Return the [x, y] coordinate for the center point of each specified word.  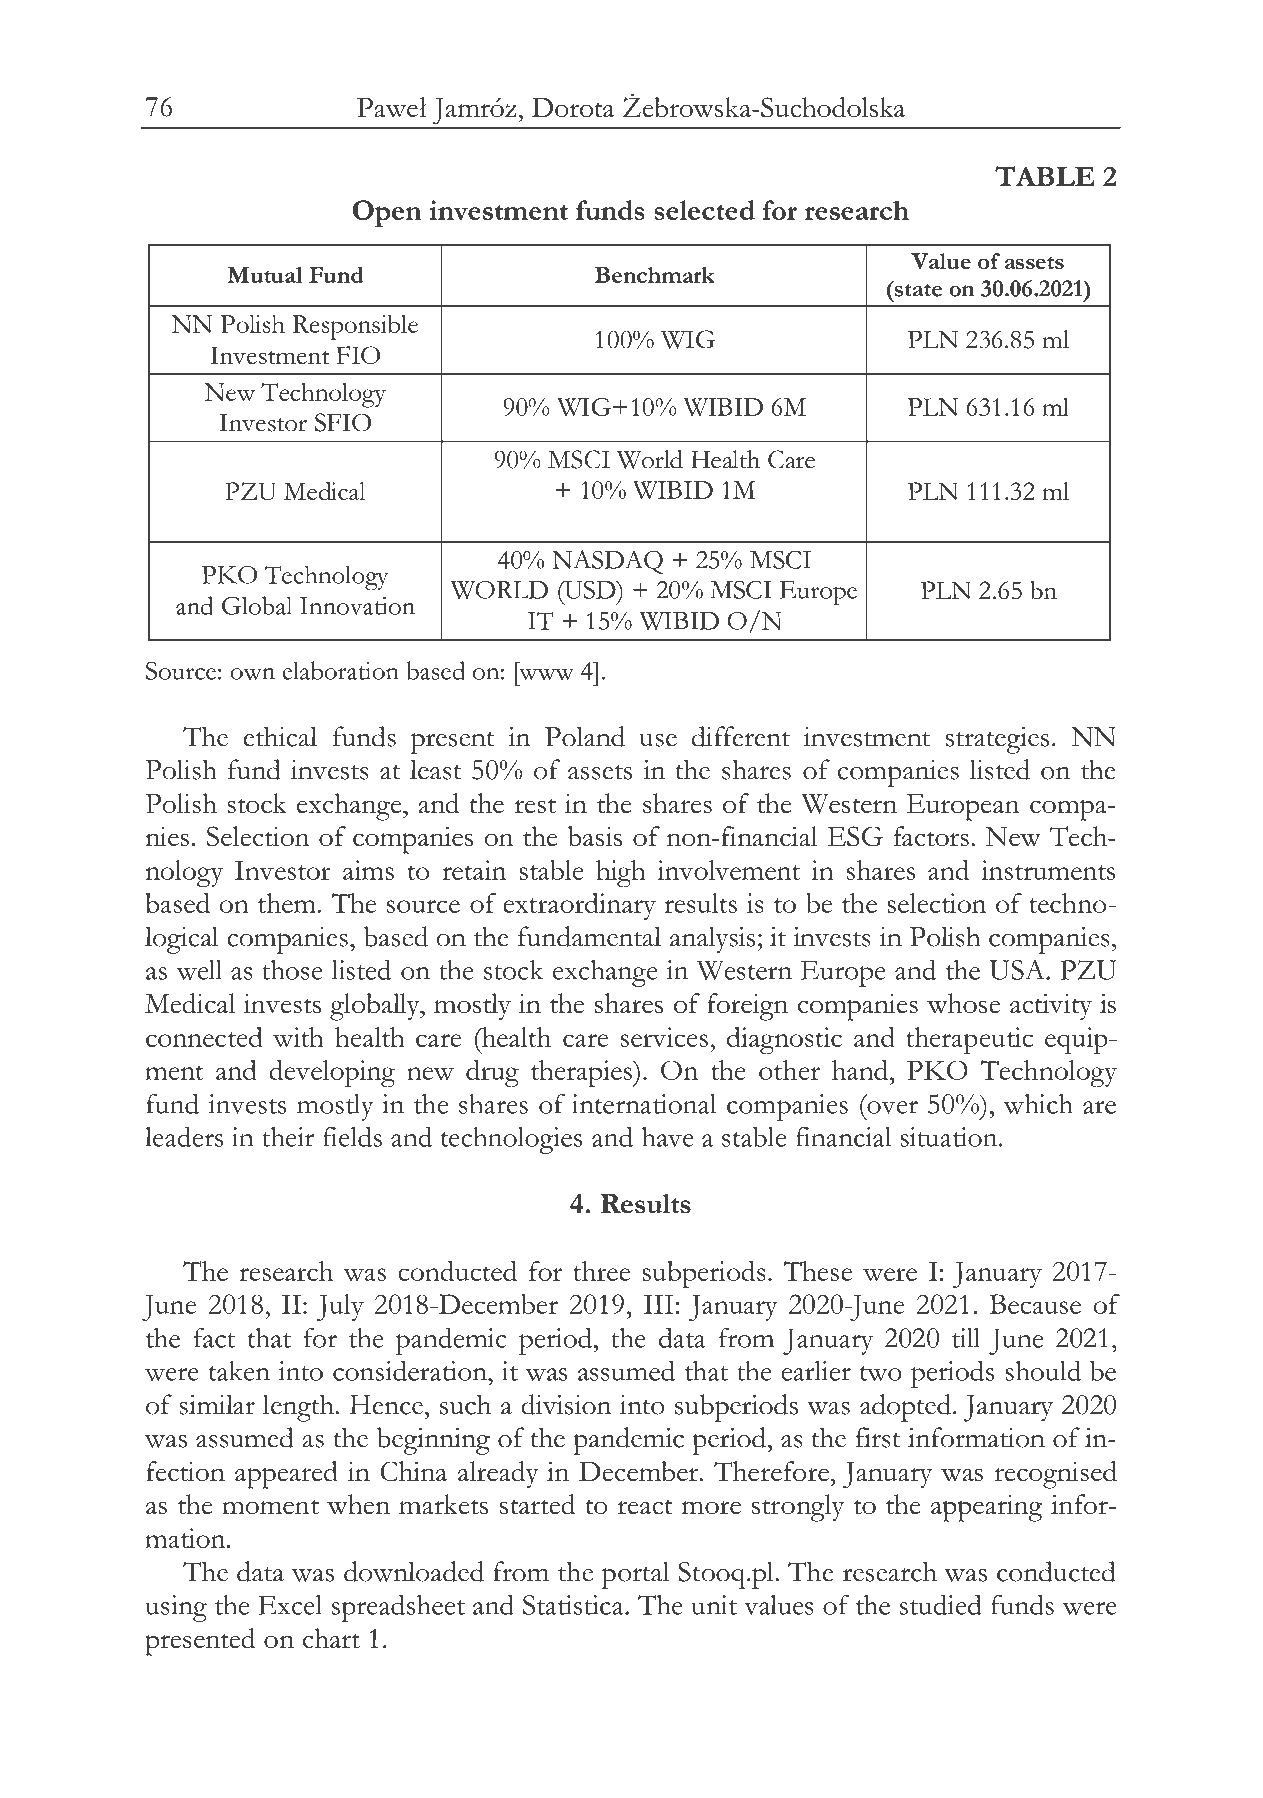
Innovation [357, 606]
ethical [280, 736]
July [340, 1307]
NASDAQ [607, 562]
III [658, 1304]
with [298, 1037]
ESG [855, 836]
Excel [290, 1605]
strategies [997, 740]
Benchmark [655, 275]
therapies [583, 1073]
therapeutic [969, 1040]
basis [595, 836]
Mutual [265, 275]
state [917, 289]
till [966, 1338]
